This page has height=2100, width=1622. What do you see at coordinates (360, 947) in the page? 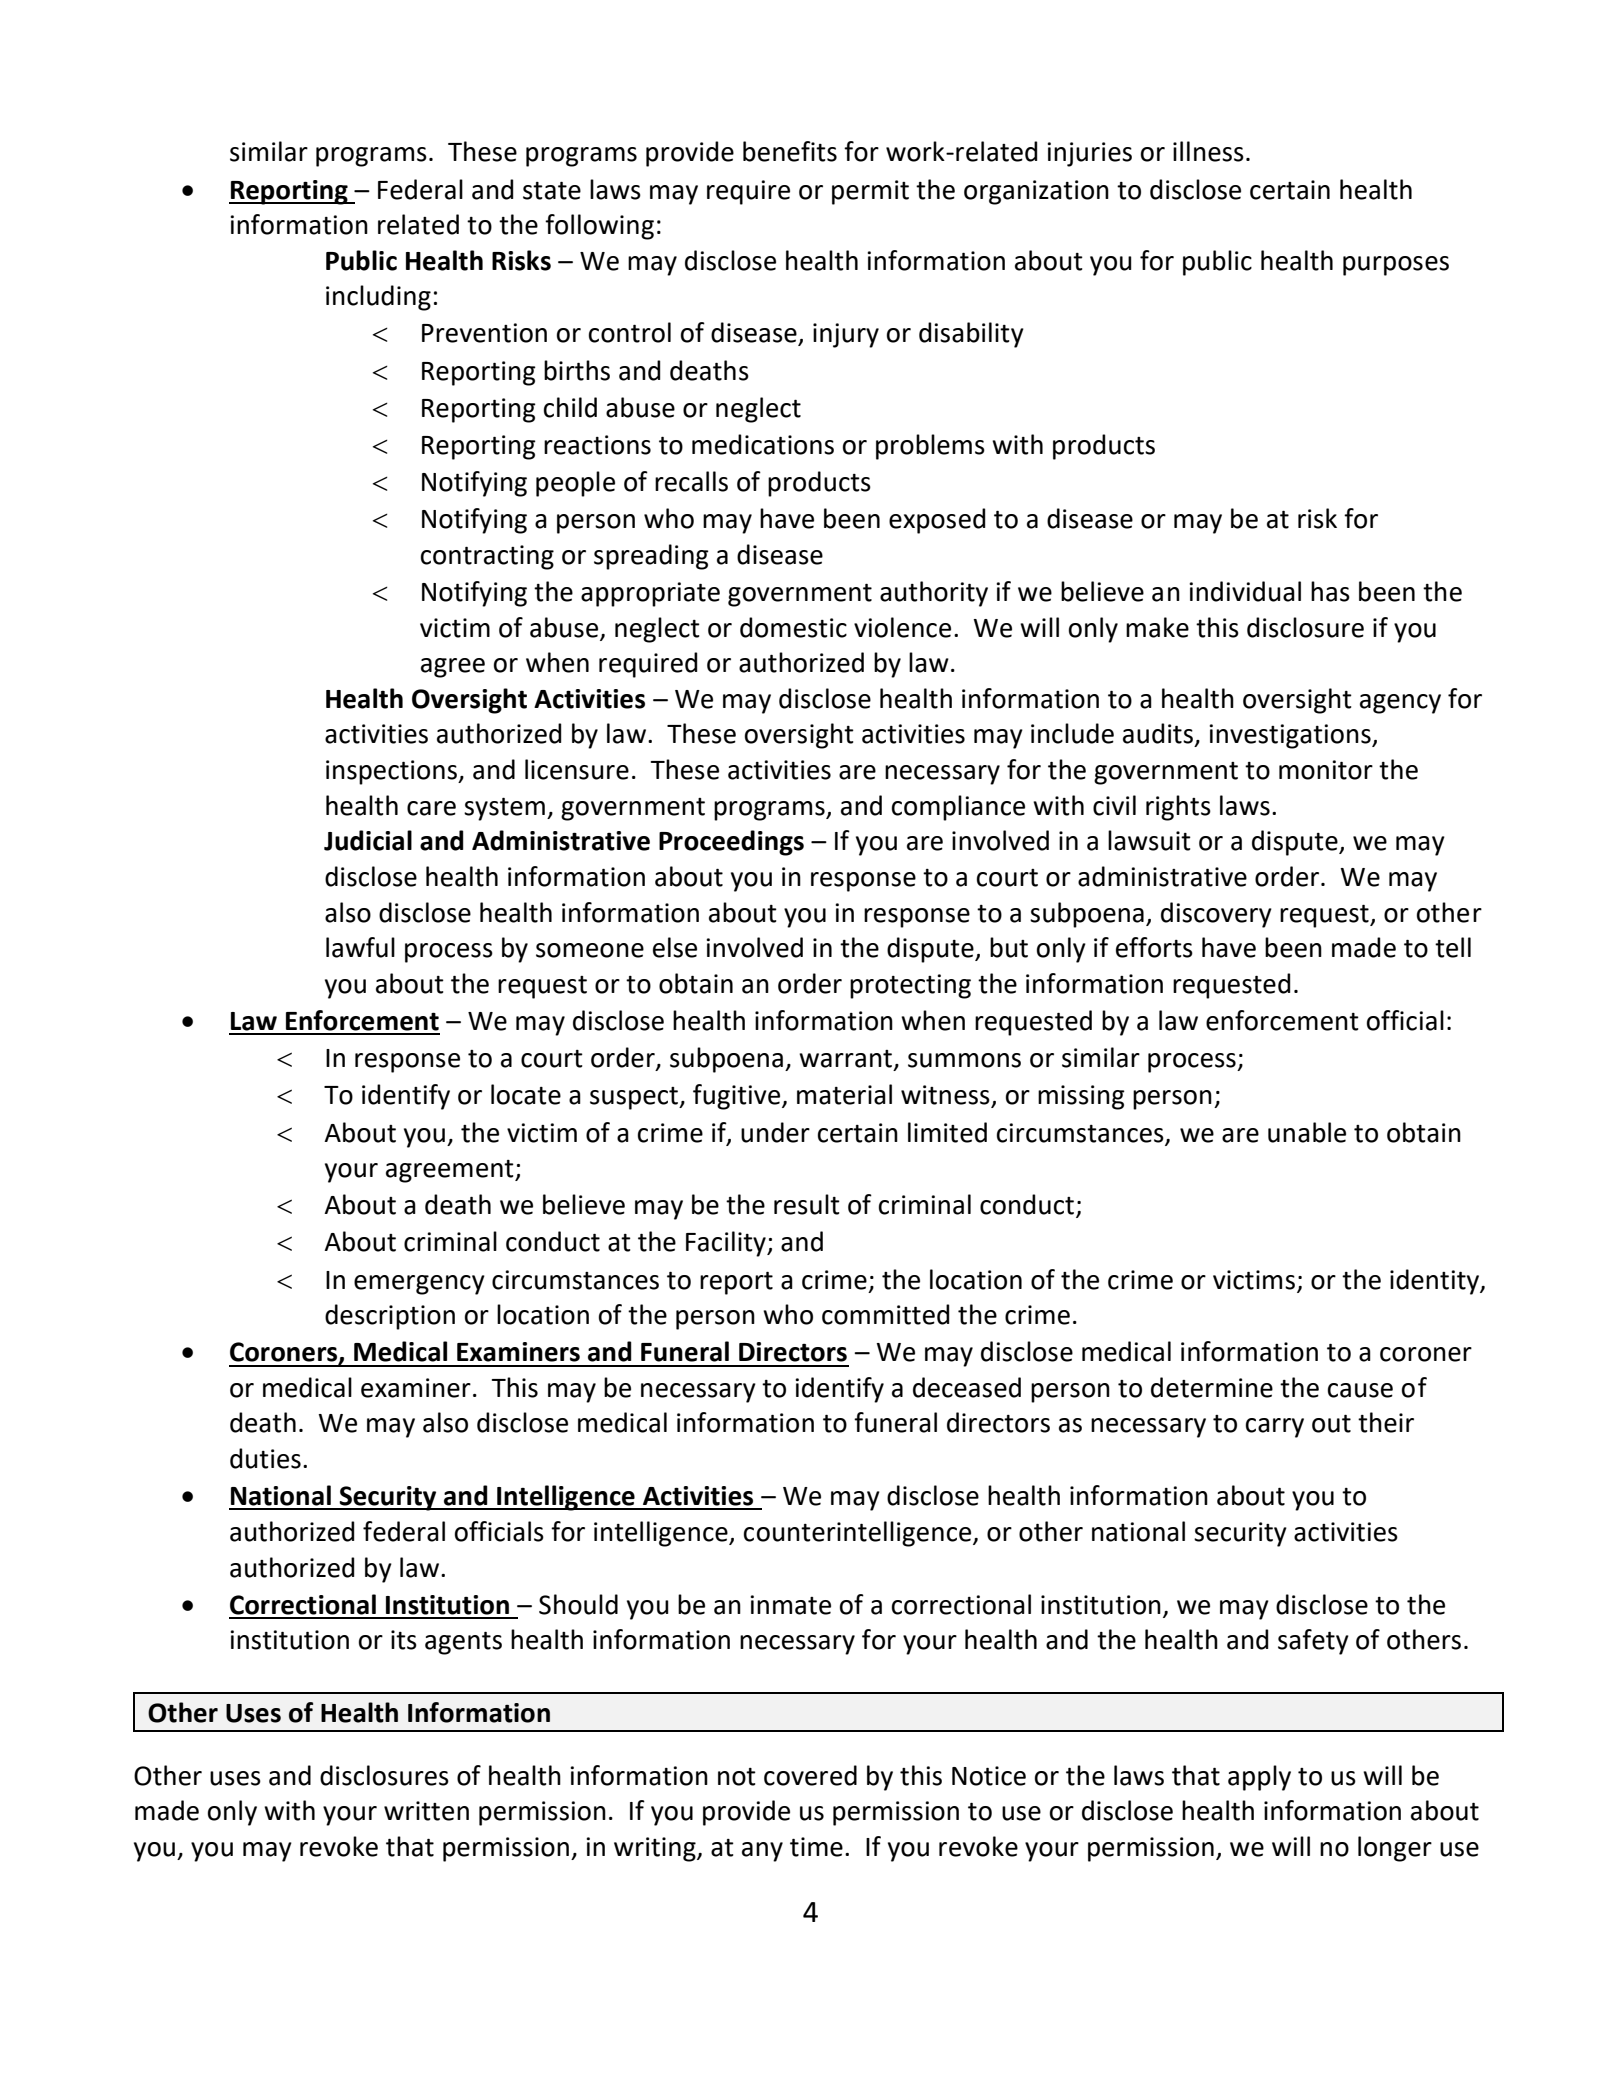
I see `lawful` at bounding box center [360, 947].
